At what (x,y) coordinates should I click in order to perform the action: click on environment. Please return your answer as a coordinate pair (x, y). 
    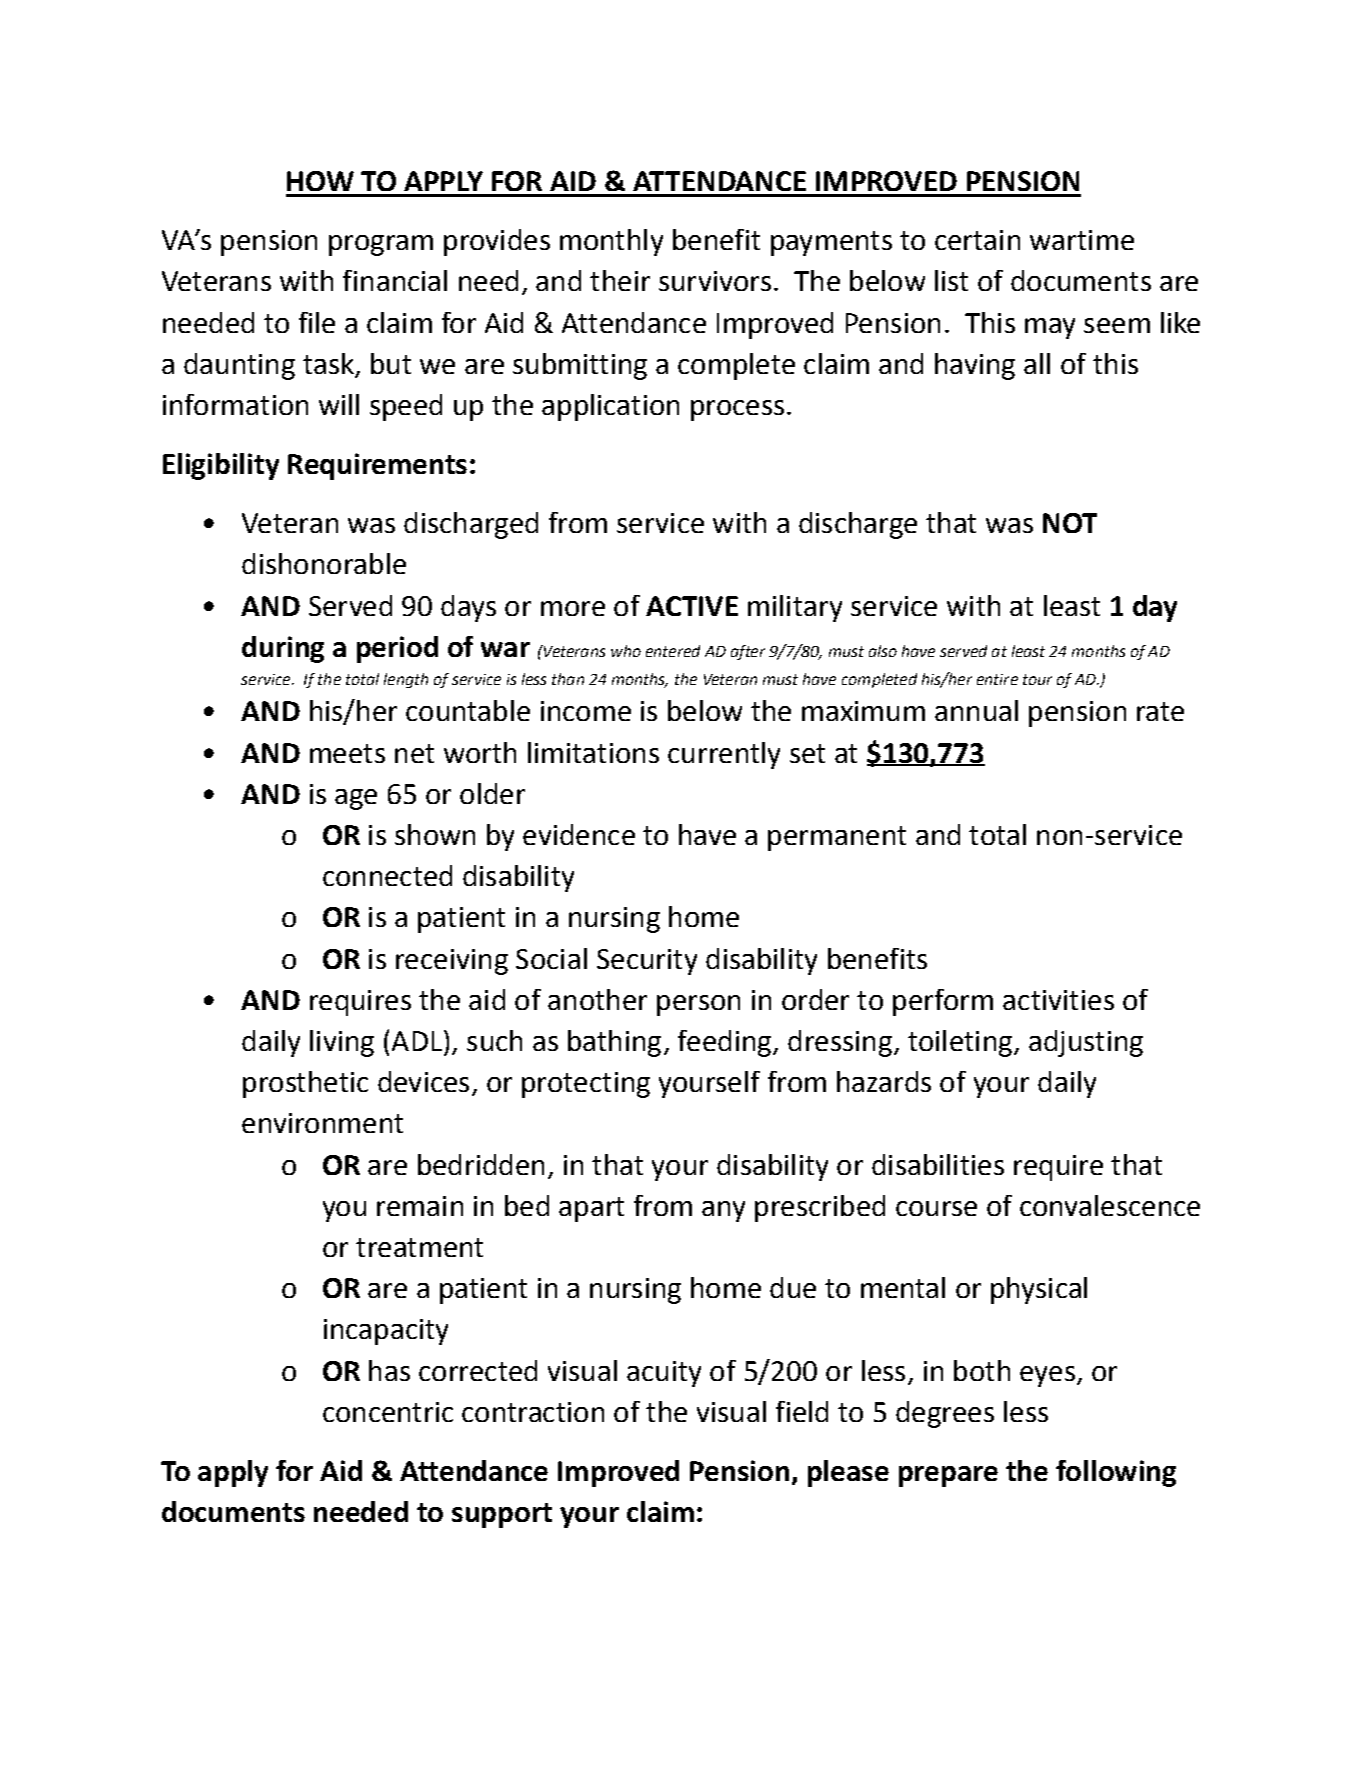
    Looking at the image, I should click on (322, 1123).
